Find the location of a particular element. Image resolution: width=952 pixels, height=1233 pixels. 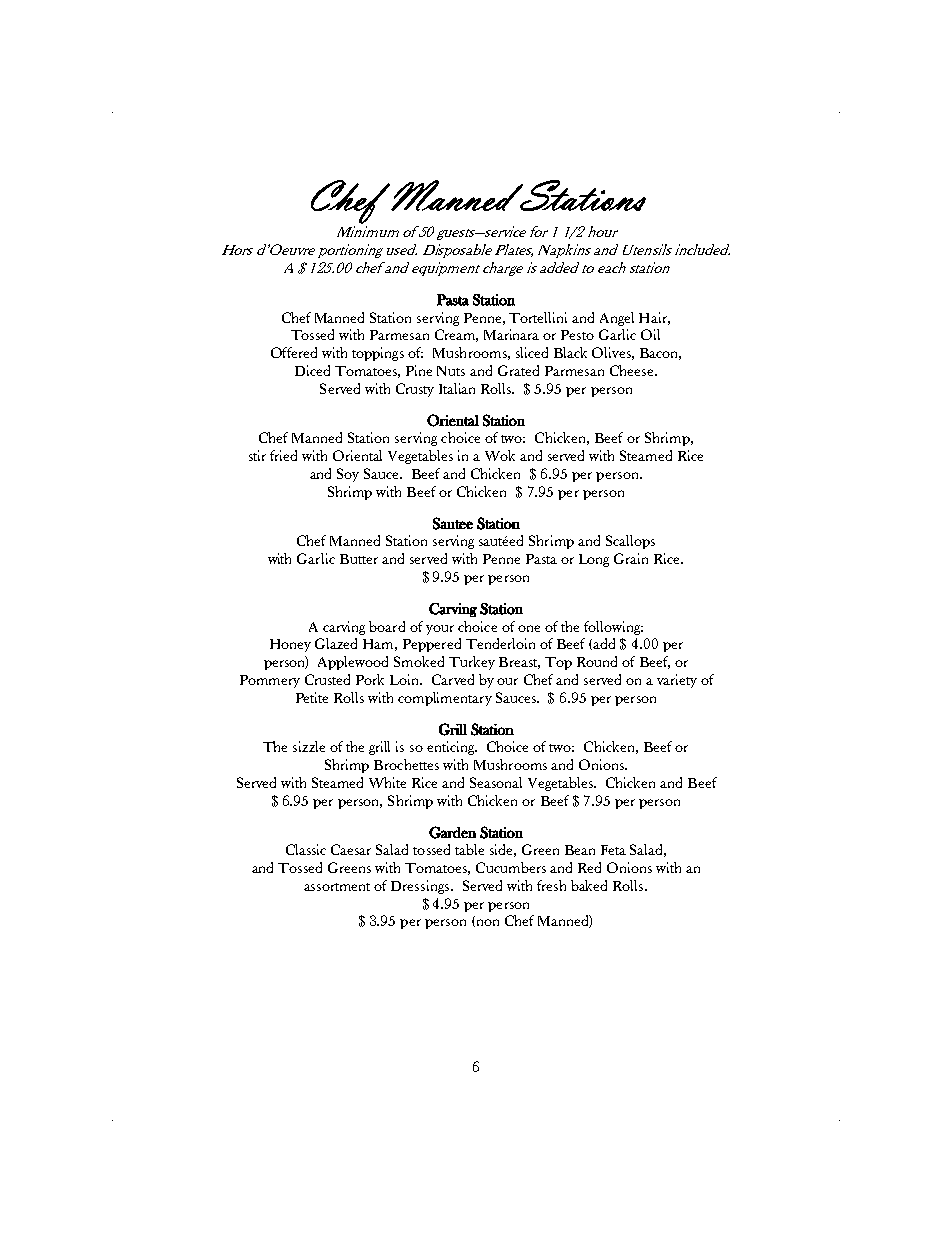

your is located at coordinates (440, 630).
